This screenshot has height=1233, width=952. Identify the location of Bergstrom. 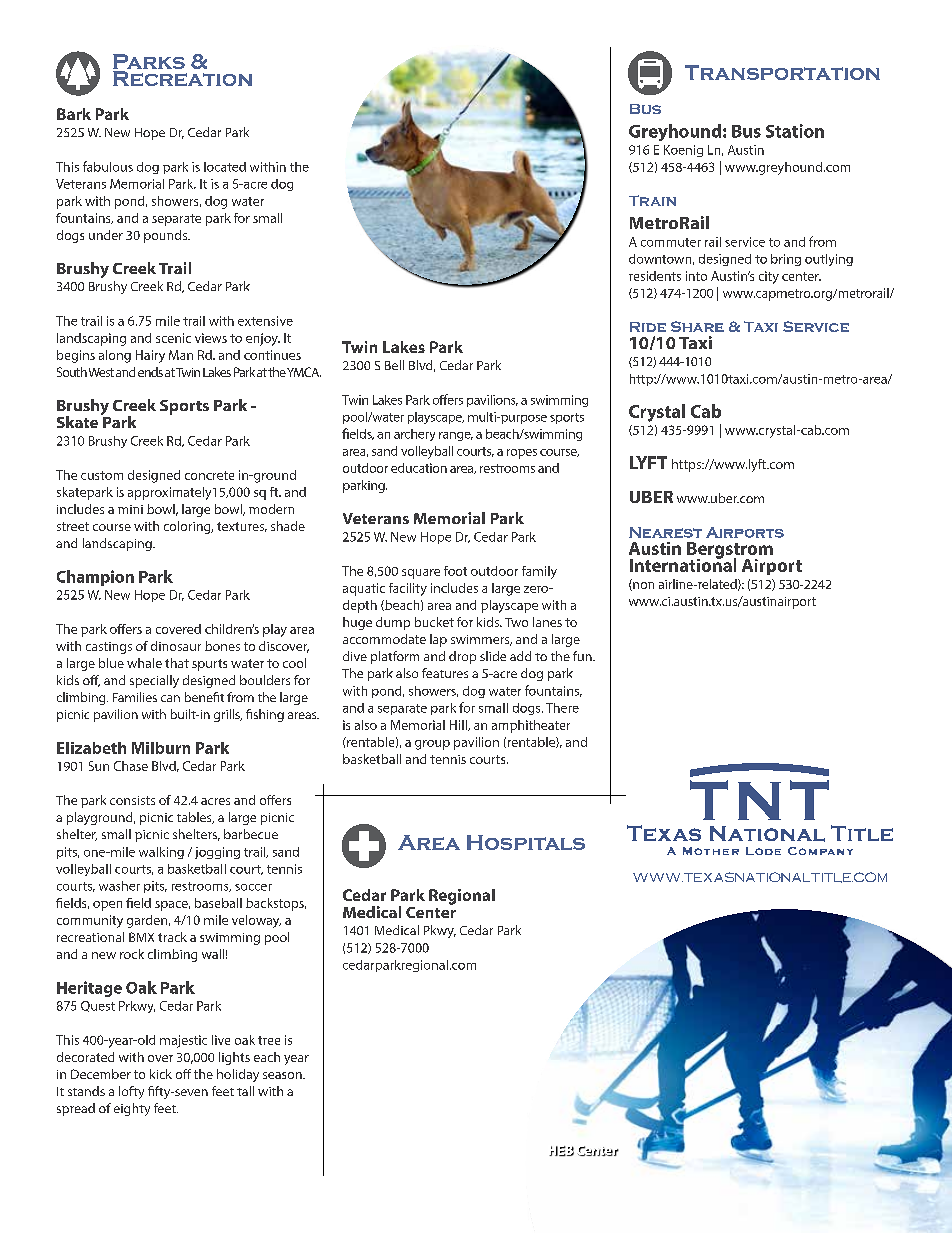
(730, 551).
